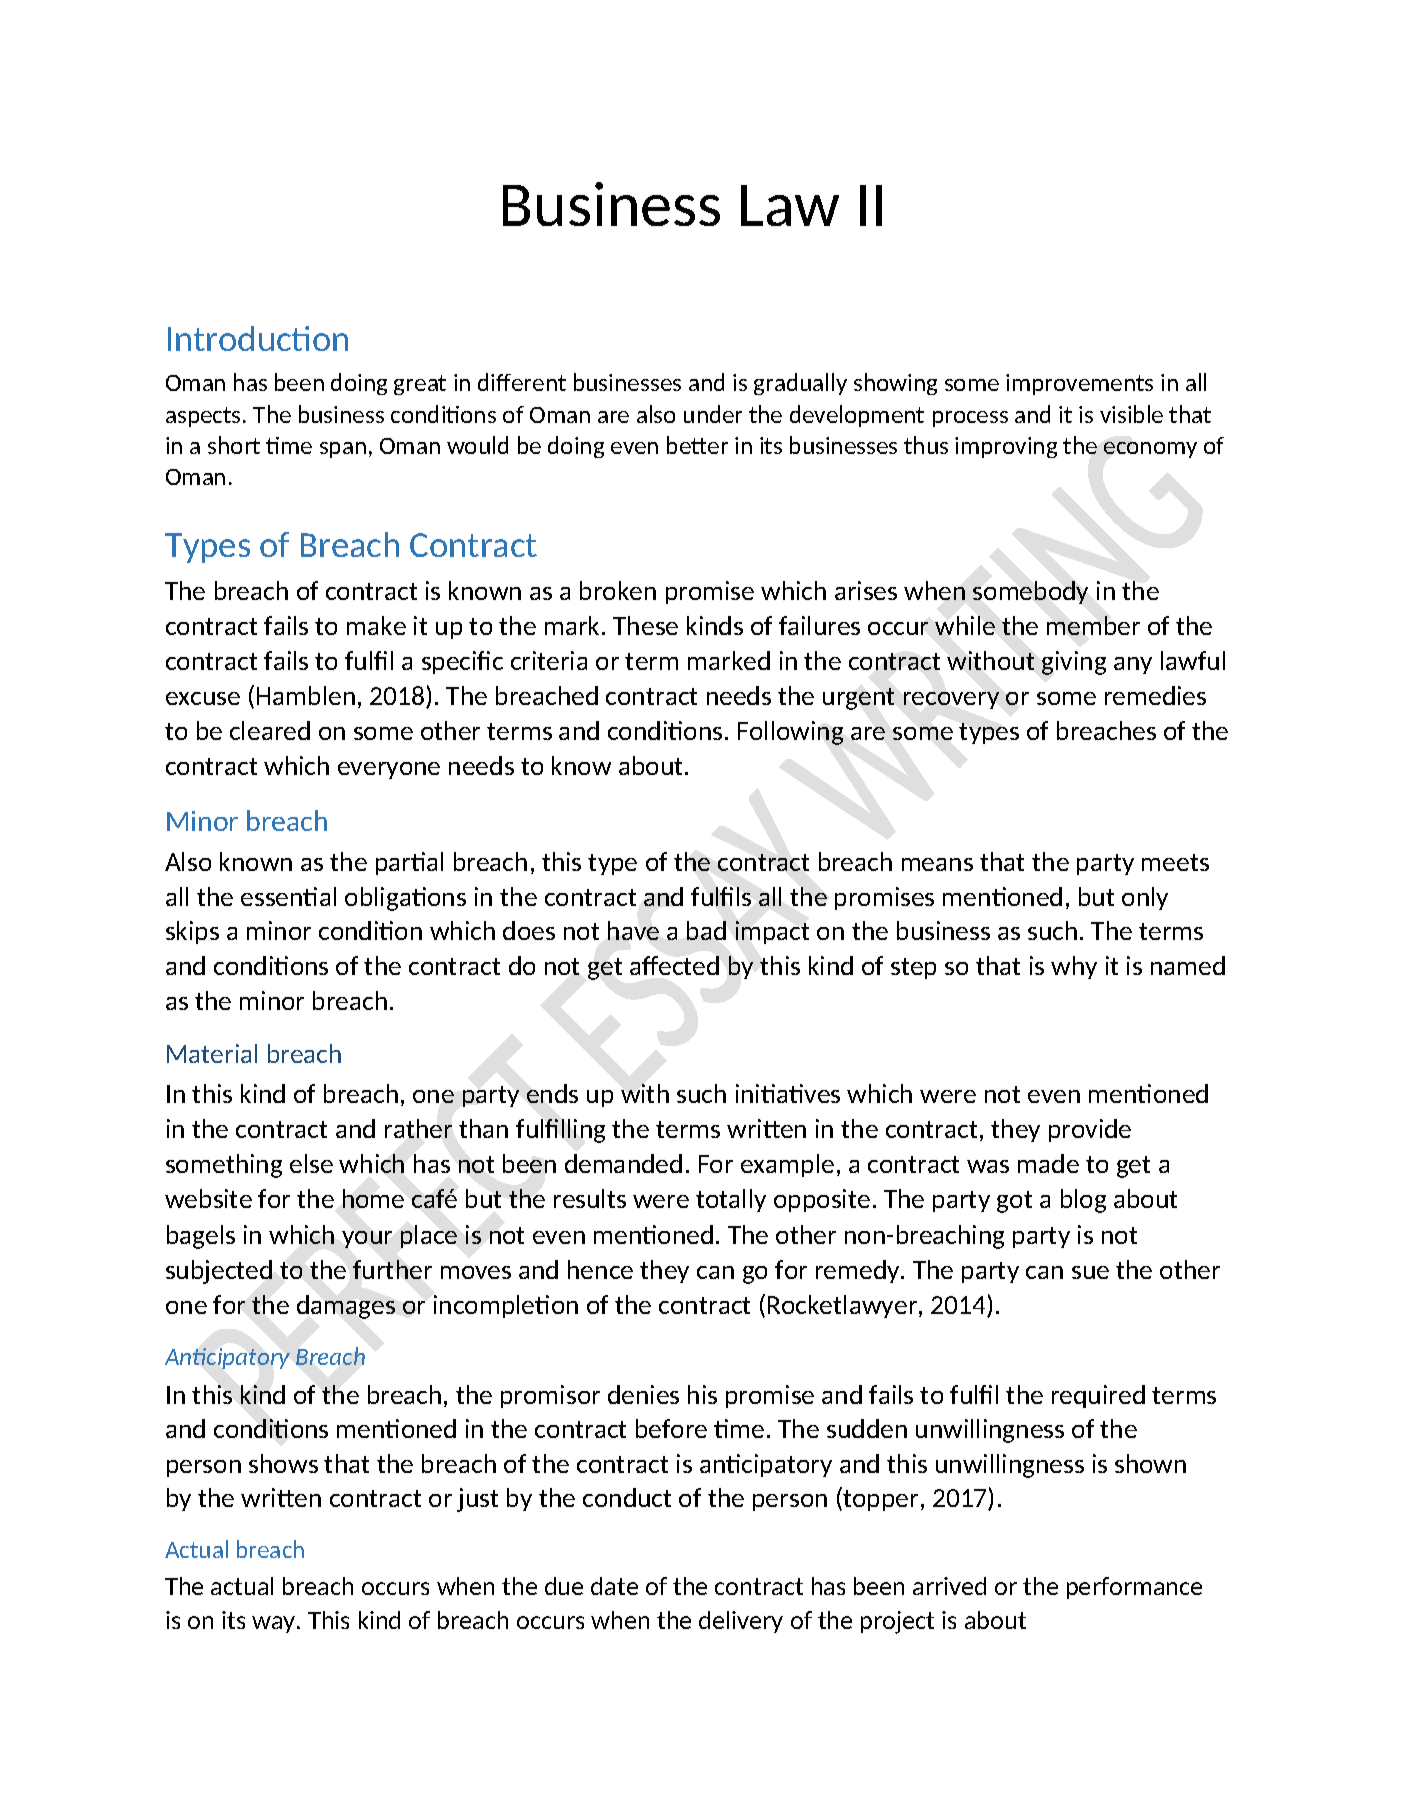  I want to click on under, so click(713, 414).
